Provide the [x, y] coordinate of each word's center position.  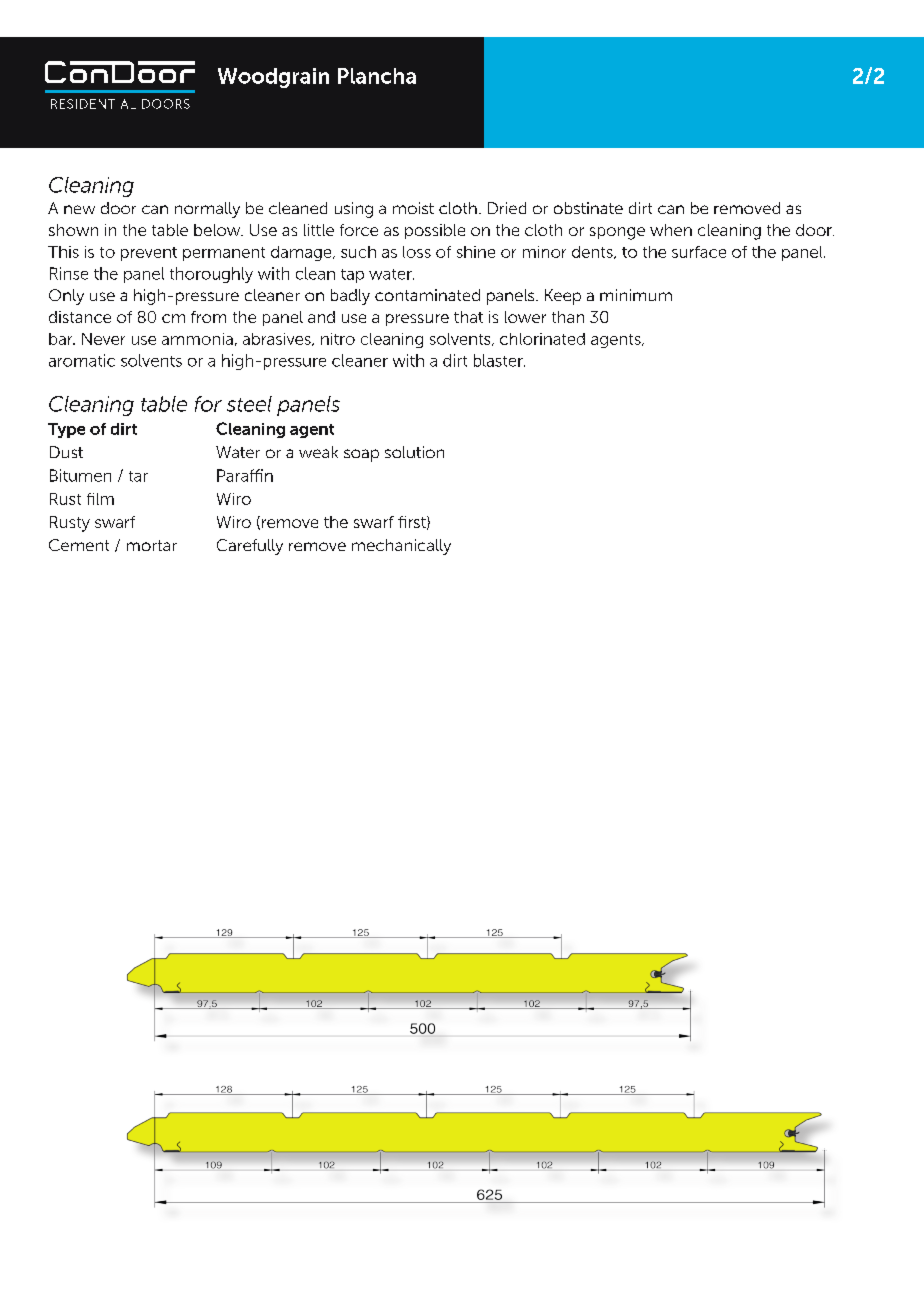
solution [414, 452]
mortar [152, 545]
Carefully [250, 547]
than [568, 317]
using [354, 210]
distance [80, 317]
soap [361, 455]
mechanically [401, 547]
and [321, 317]
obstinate [588, 208]
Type [66, 430]
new [79, 209]
